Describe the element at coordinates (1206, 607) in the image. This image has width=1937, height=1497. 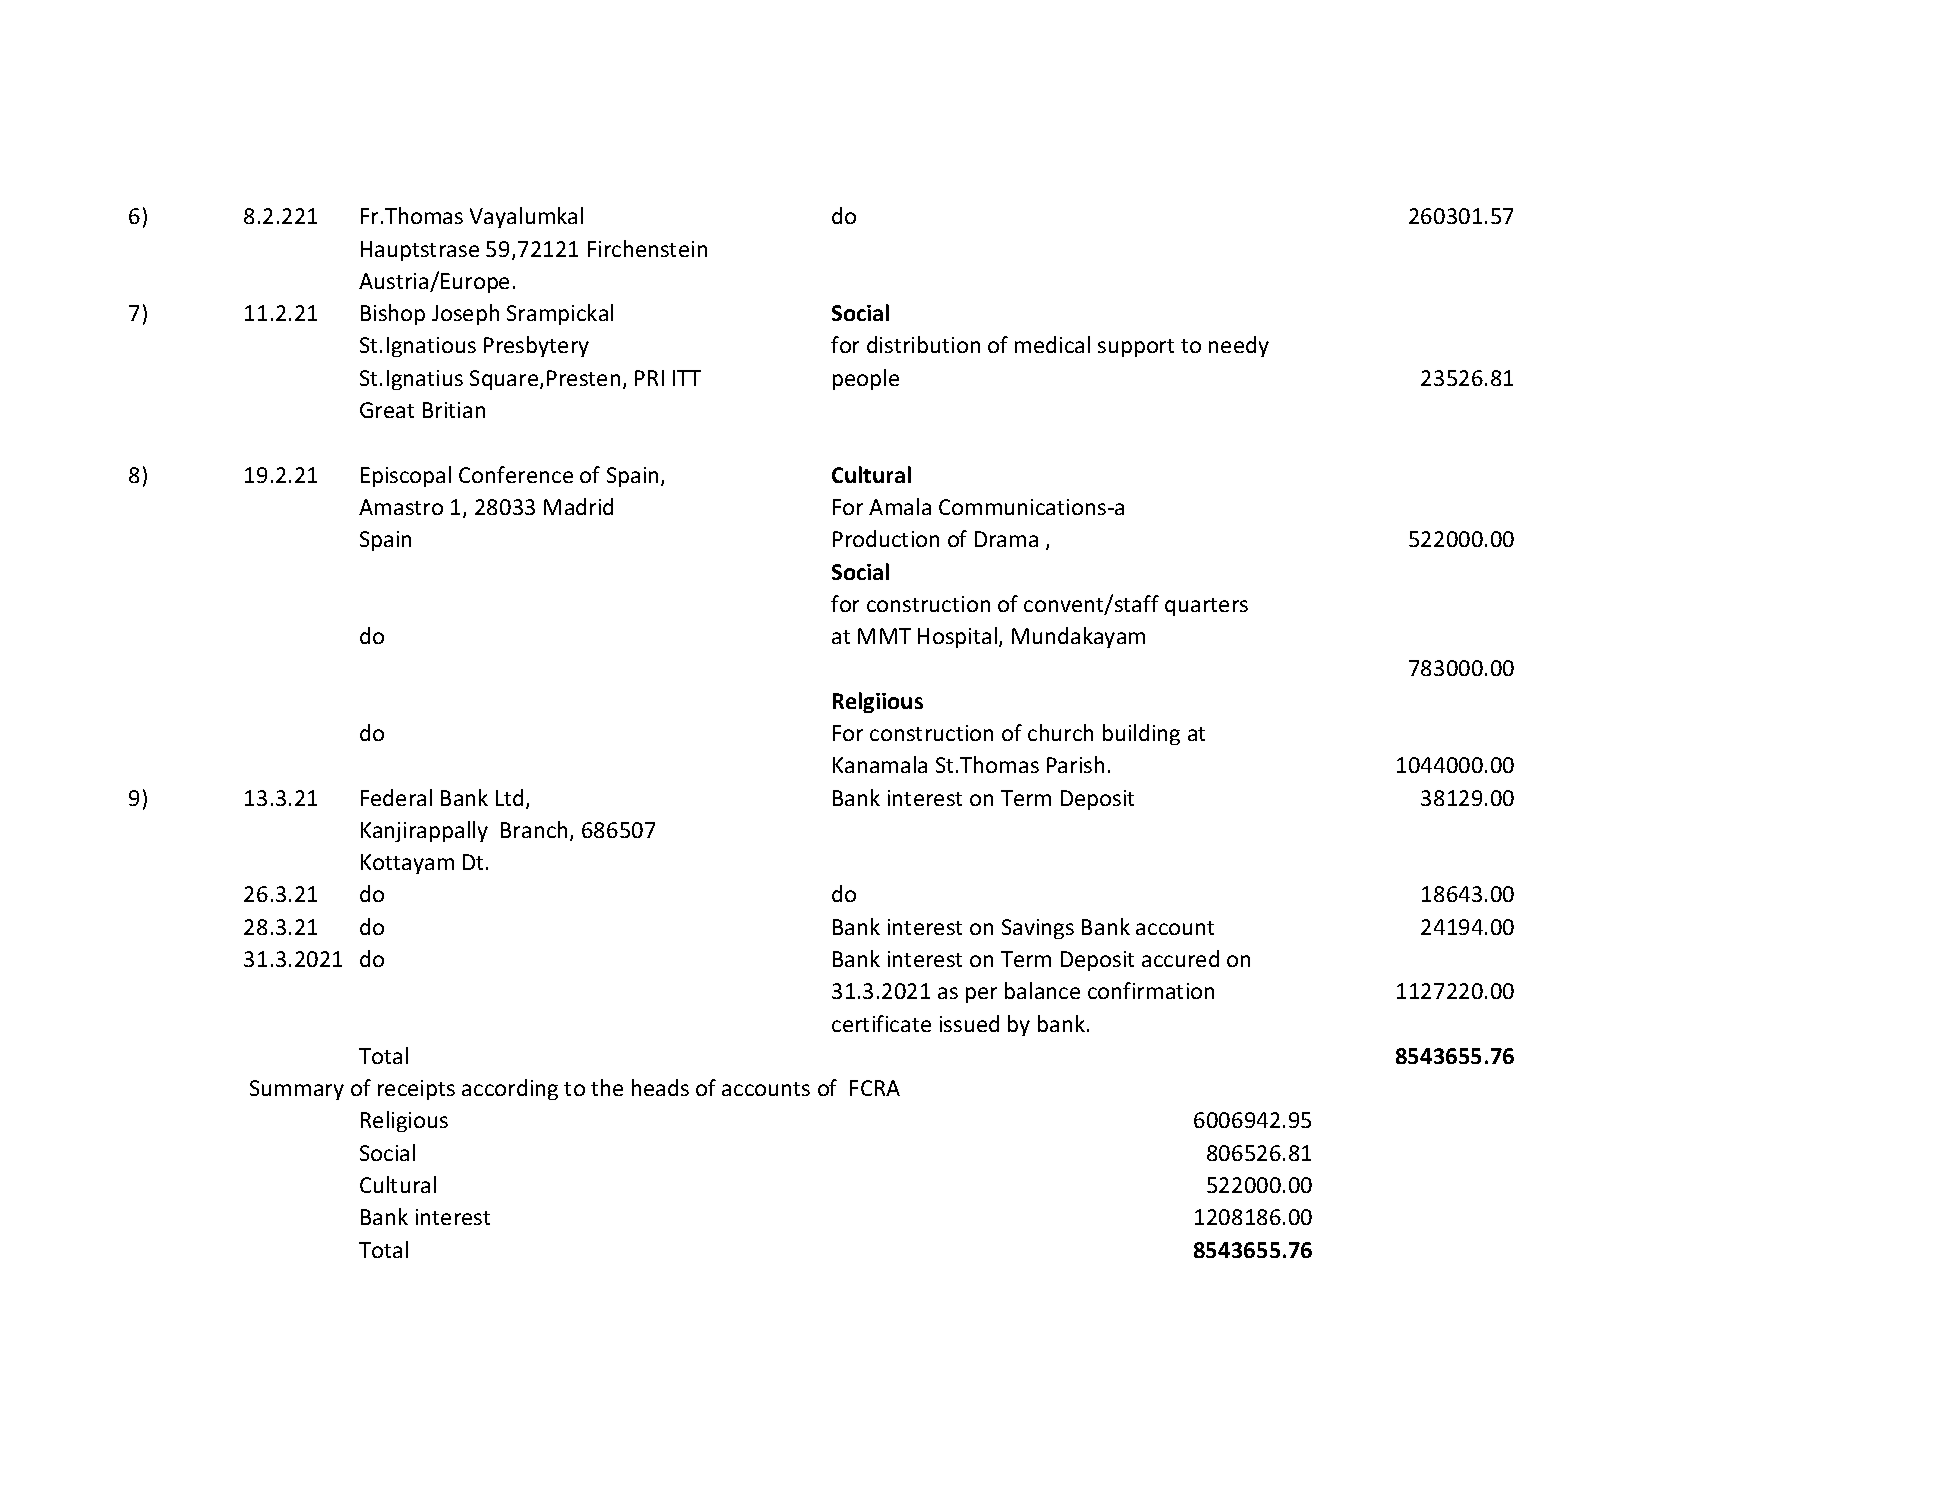
I see `quarters` at that location.
